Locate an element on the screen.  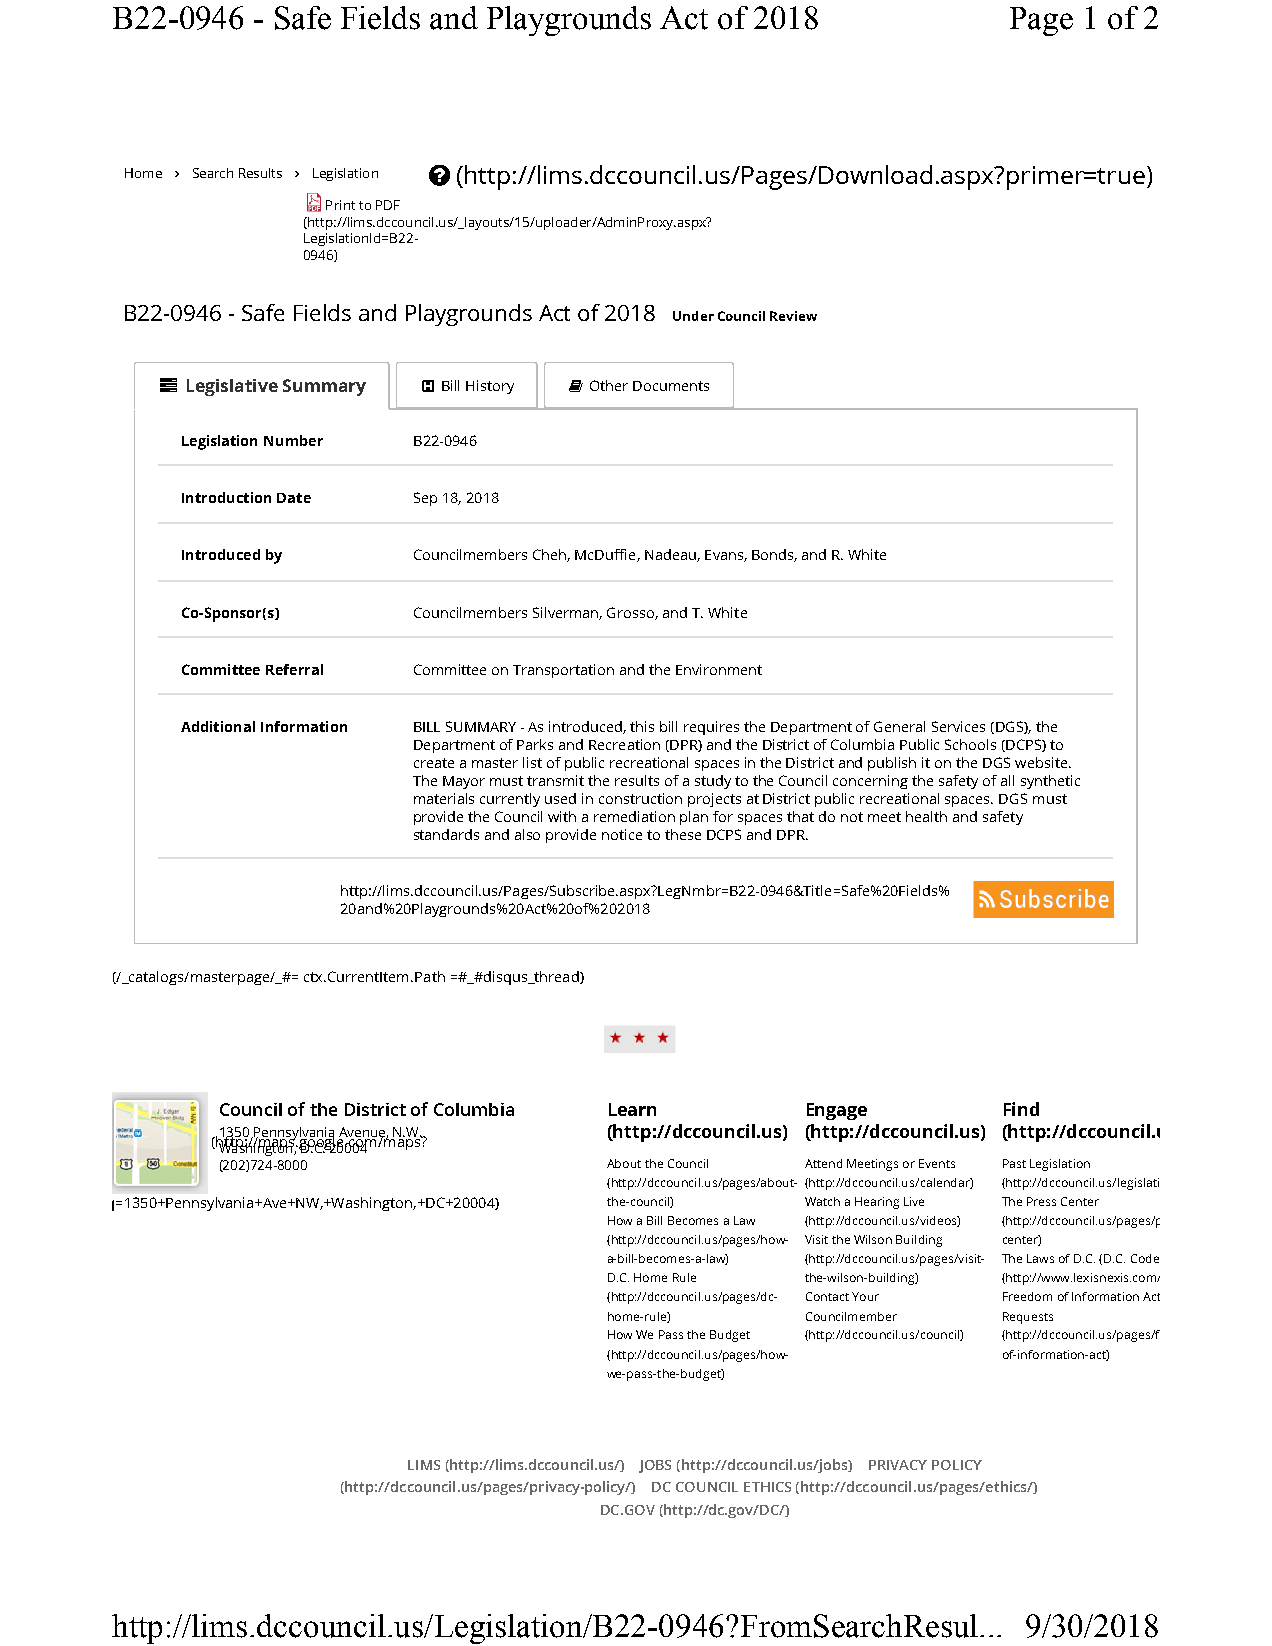
Referral is located at coordinates (294, 669).
